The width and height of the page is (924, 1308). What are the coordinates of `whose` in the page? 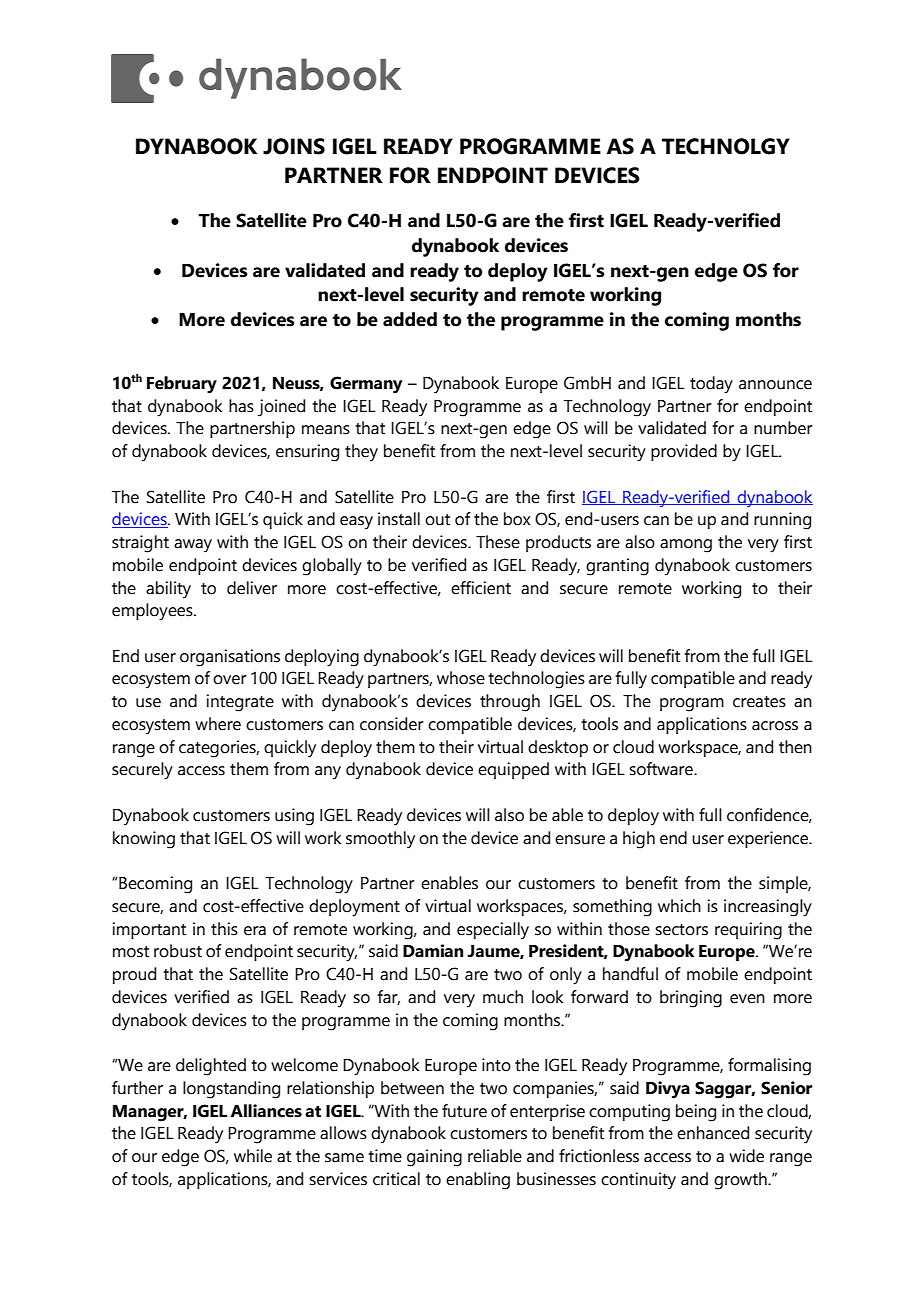 It's located at (461, 678).
